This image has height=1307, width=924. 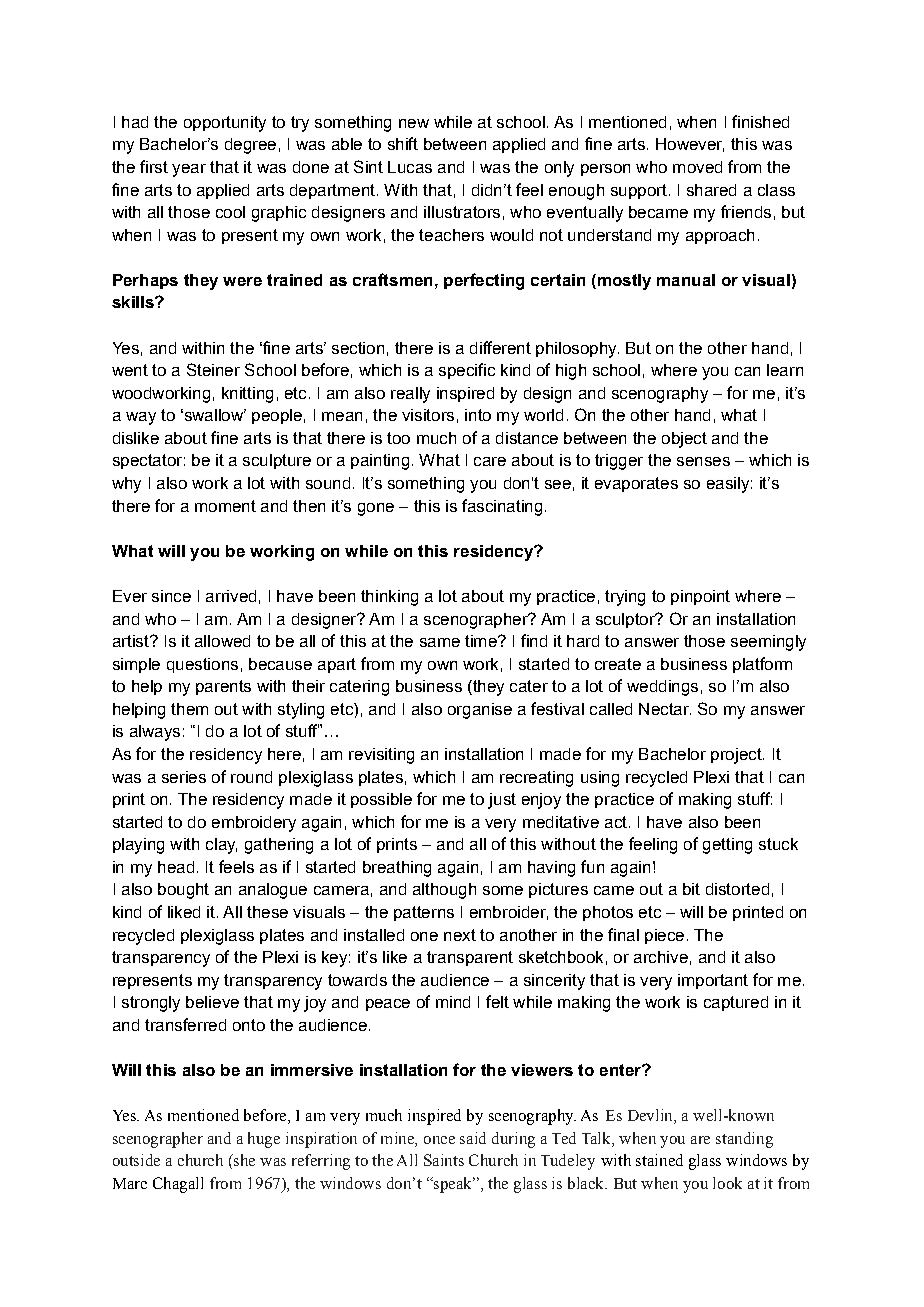 I want to click on Steiner, so click(x=213, y=369).
